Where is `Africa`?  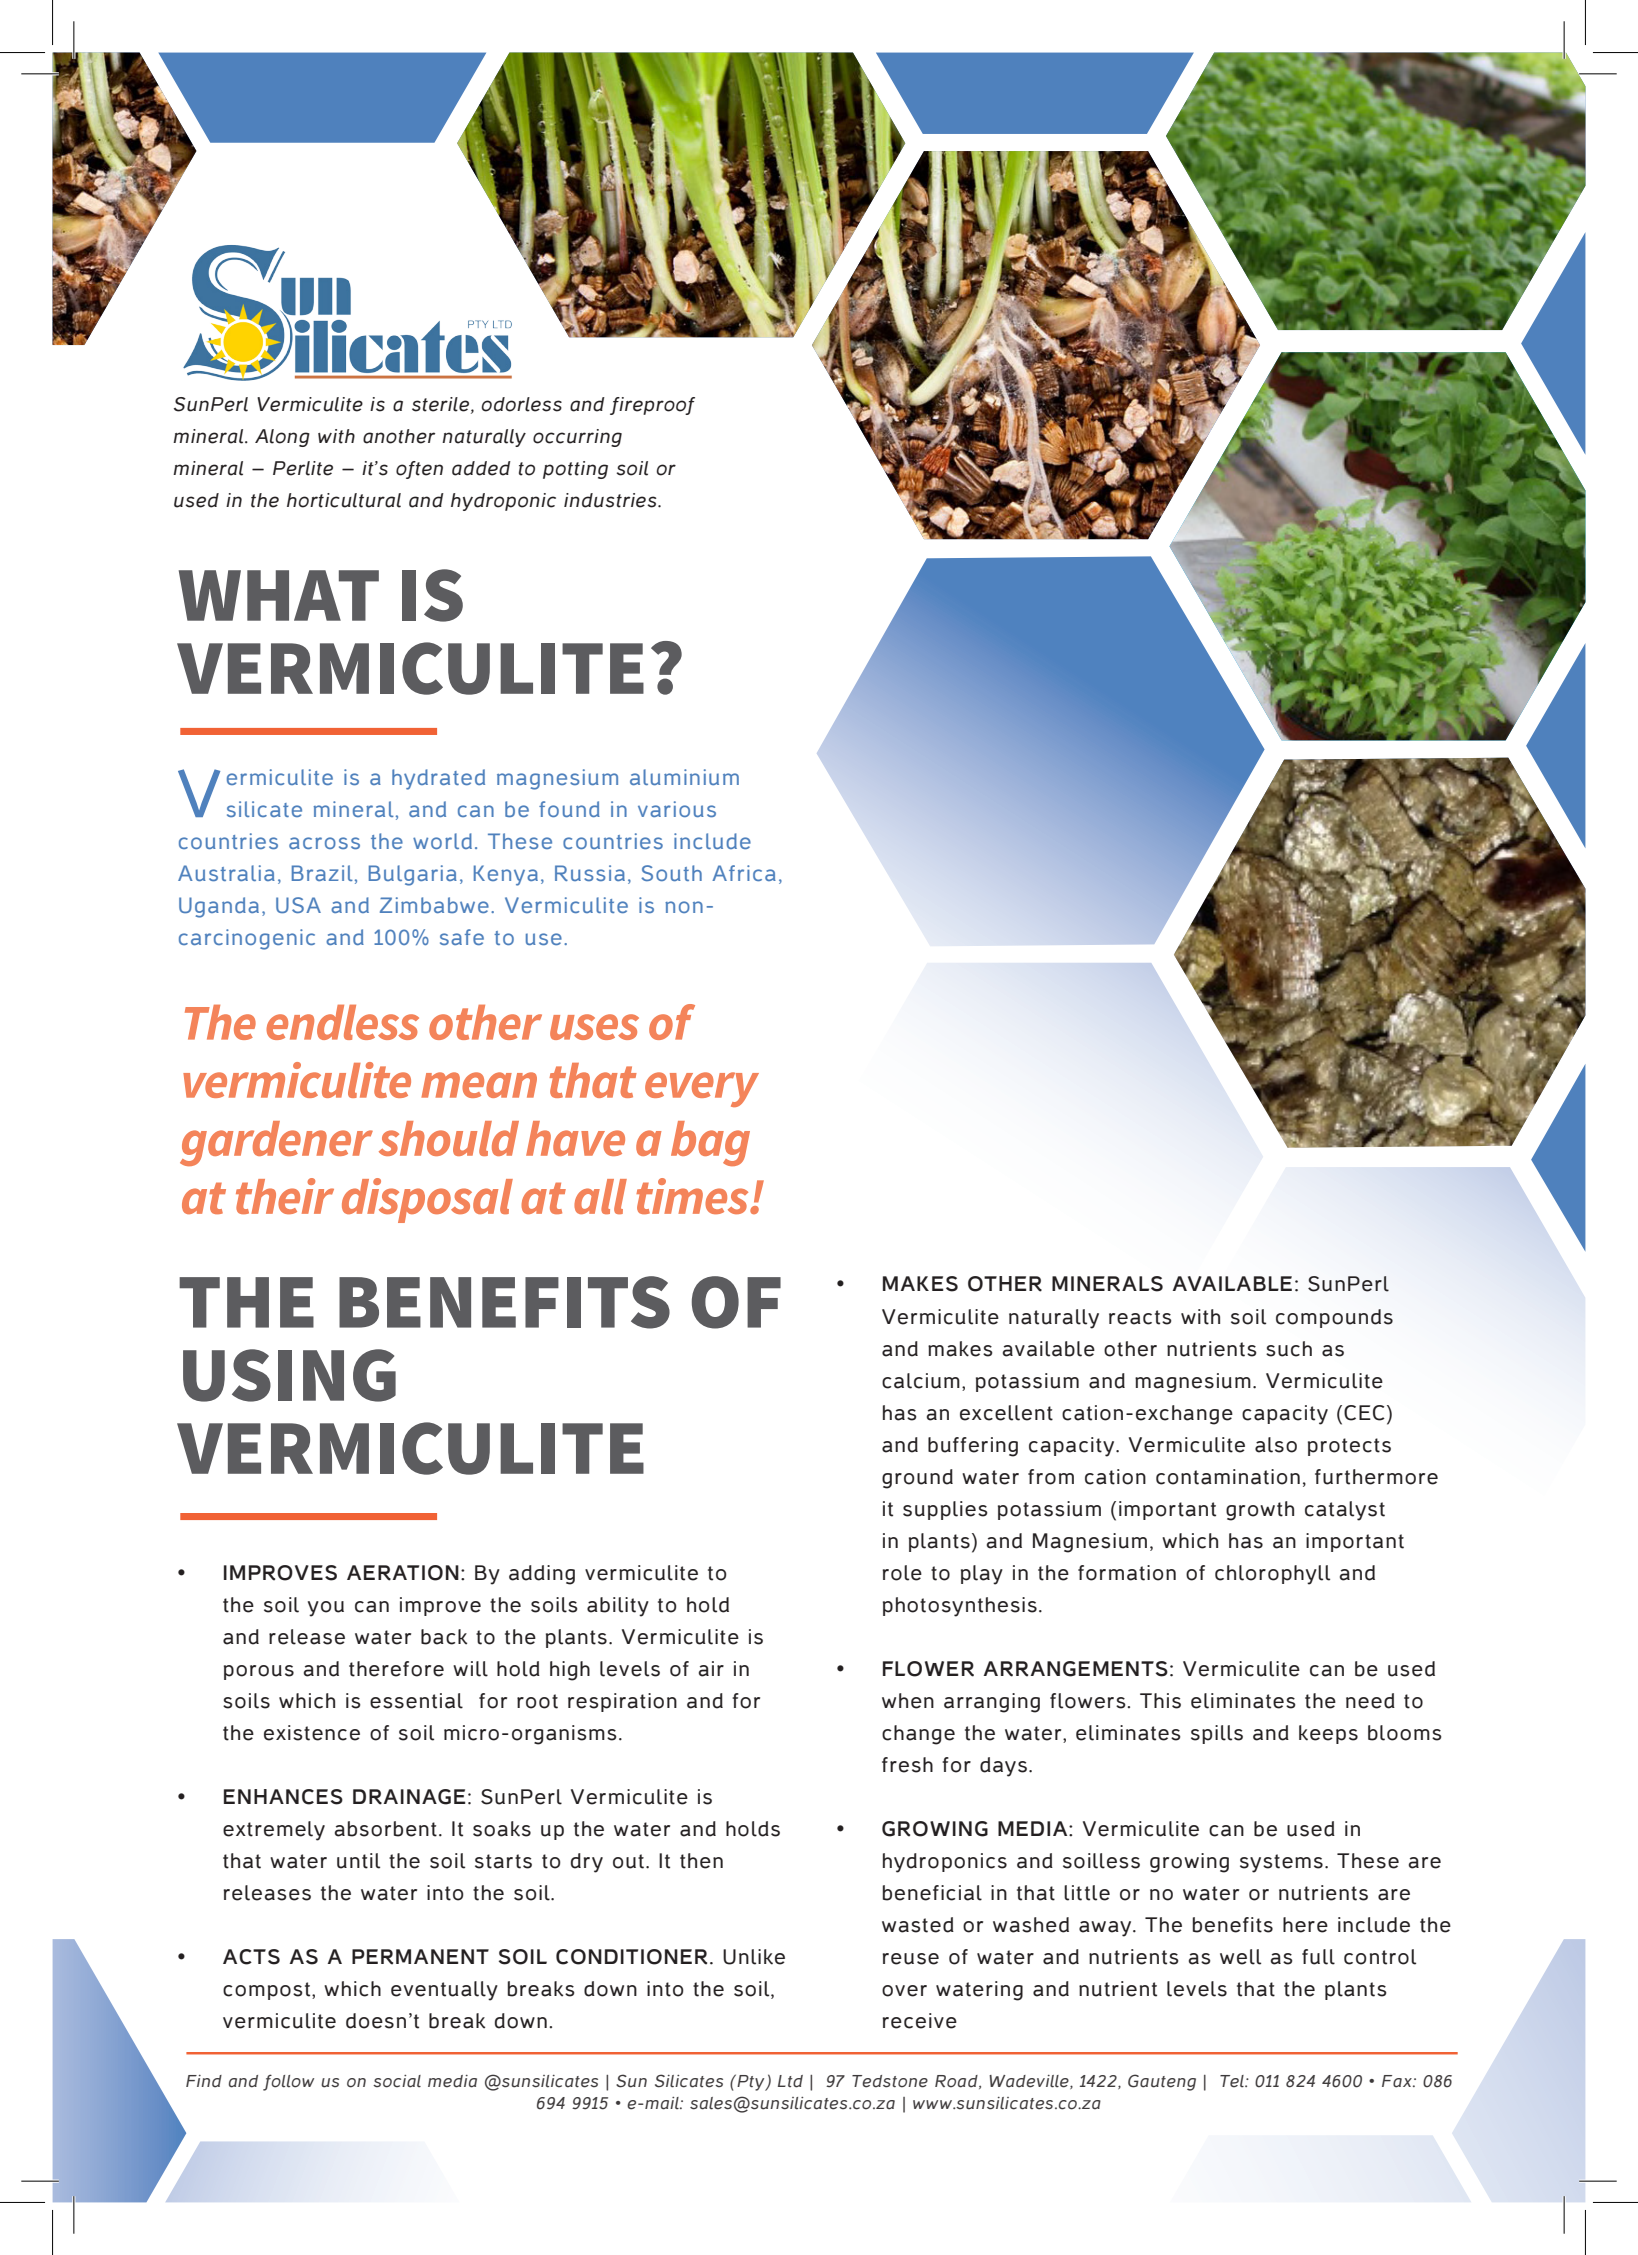 Africa is located at coordinates (744, 873).
